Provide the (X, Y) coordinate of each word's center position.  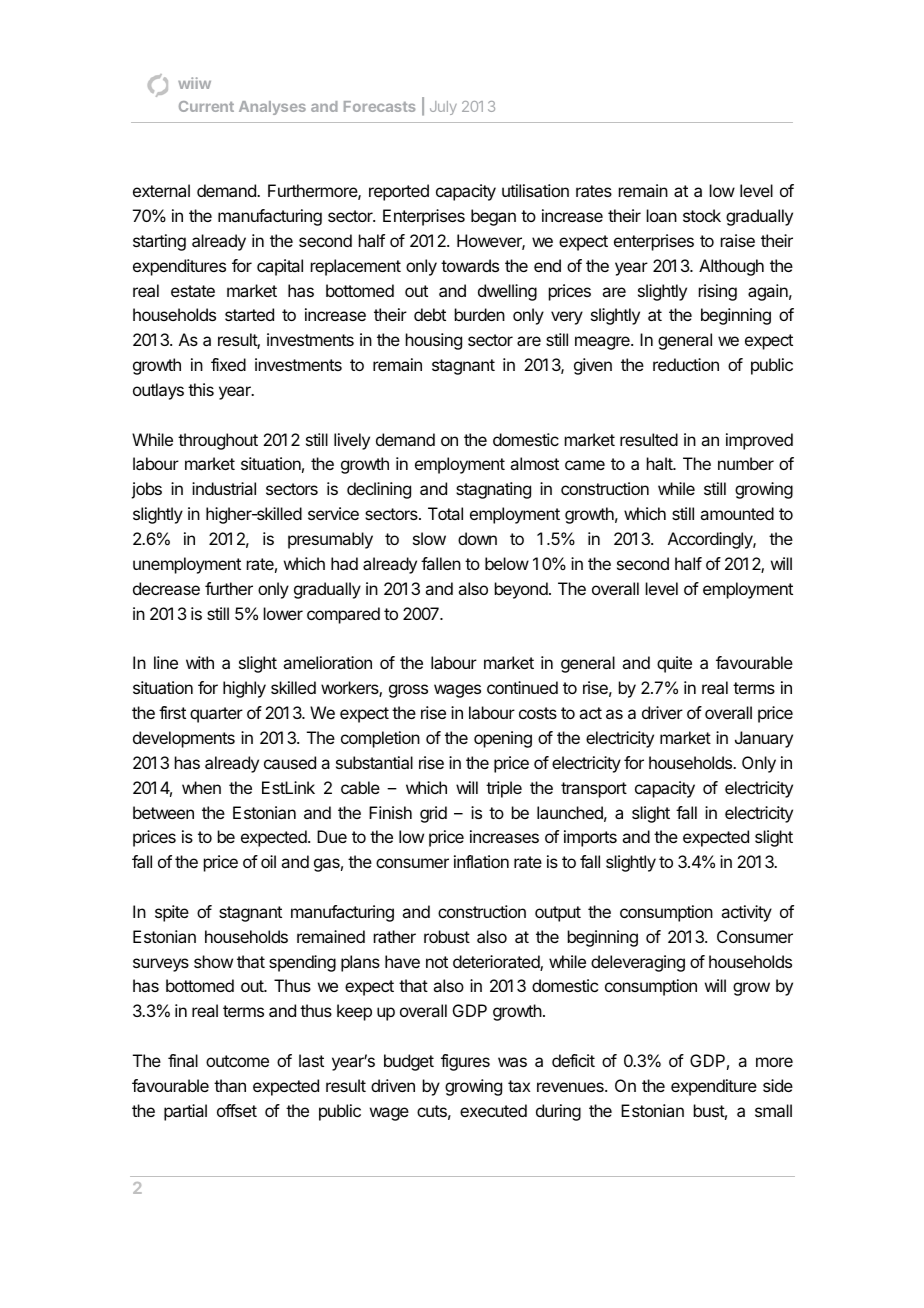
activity (746, 913)
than (230, 1085)
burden (480, 314)
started (249, 314)
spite (172, 913)
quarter (216, 715)
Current (206, 106)
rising (718, 292)
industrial (224, 488)
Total (445, 513)
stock (702, 215)
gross (408, 691)
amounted (737, 513)
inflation (481, 861)
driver (662, 712)
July (443, 108)
